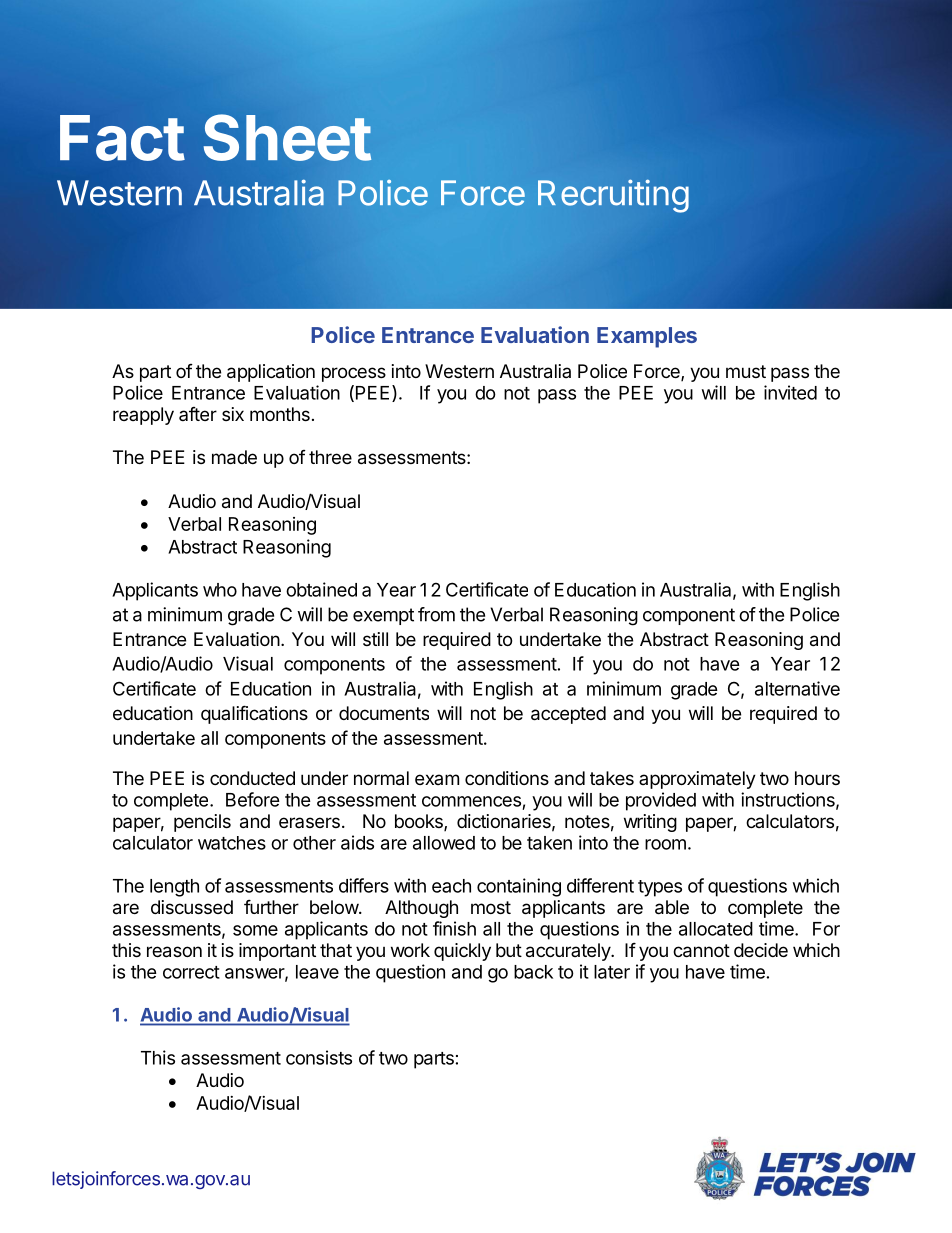  I want to click on qualifications, so click(254, 714).
